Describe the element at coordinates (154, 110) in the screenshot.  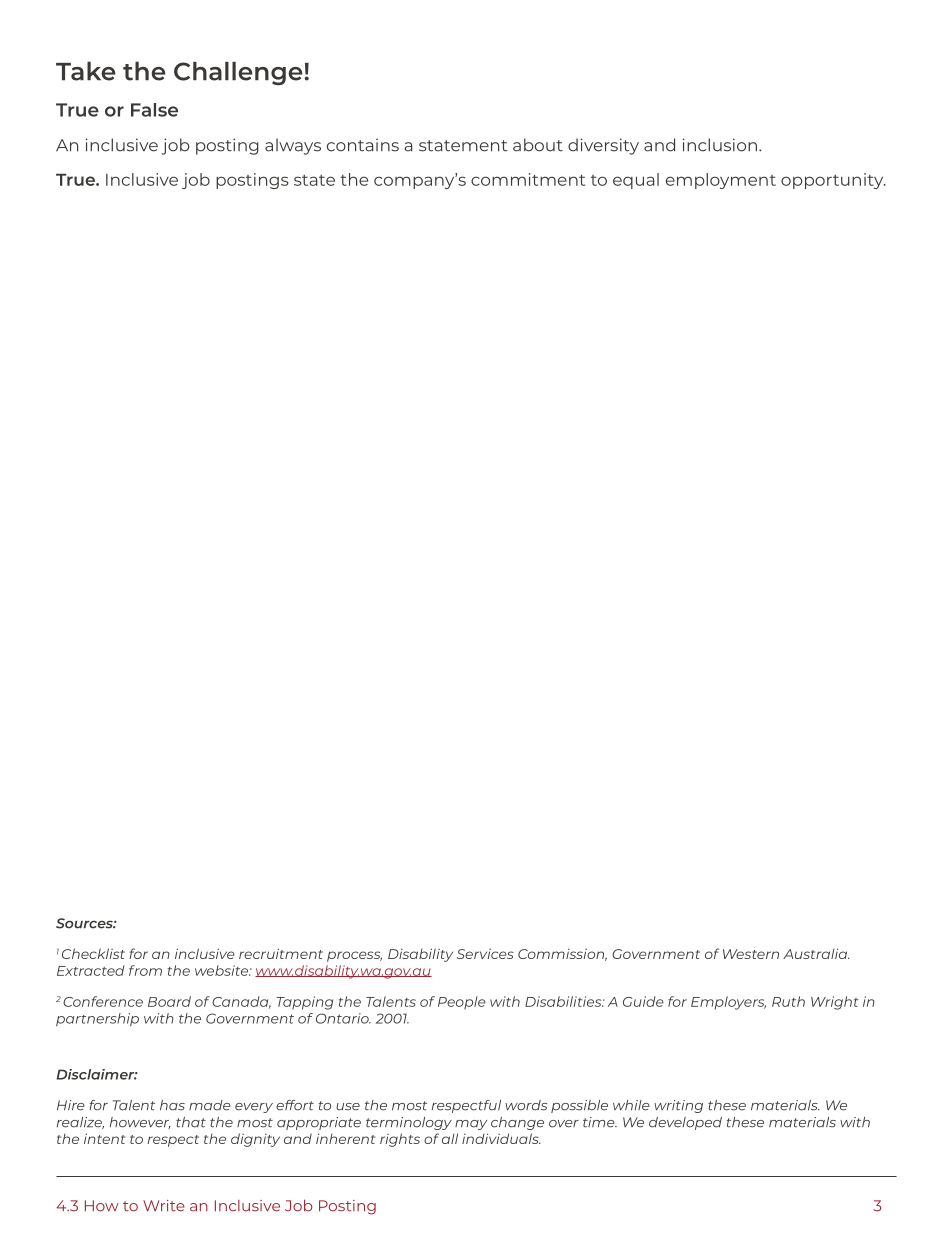
I see `False` at that location.
